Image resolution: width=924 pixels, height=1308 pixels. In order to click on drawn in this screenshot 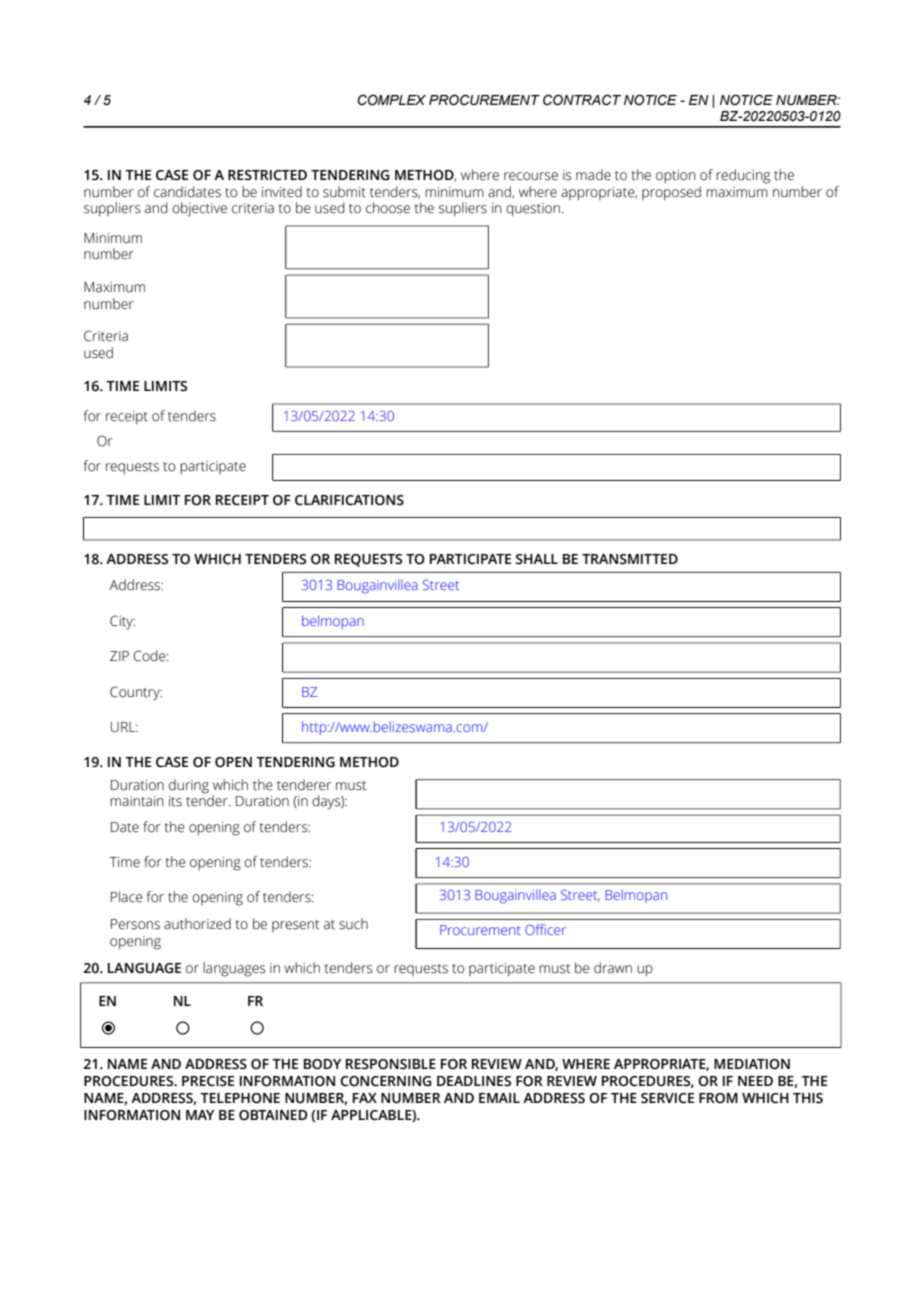, I will do `click(613, 968)`.
